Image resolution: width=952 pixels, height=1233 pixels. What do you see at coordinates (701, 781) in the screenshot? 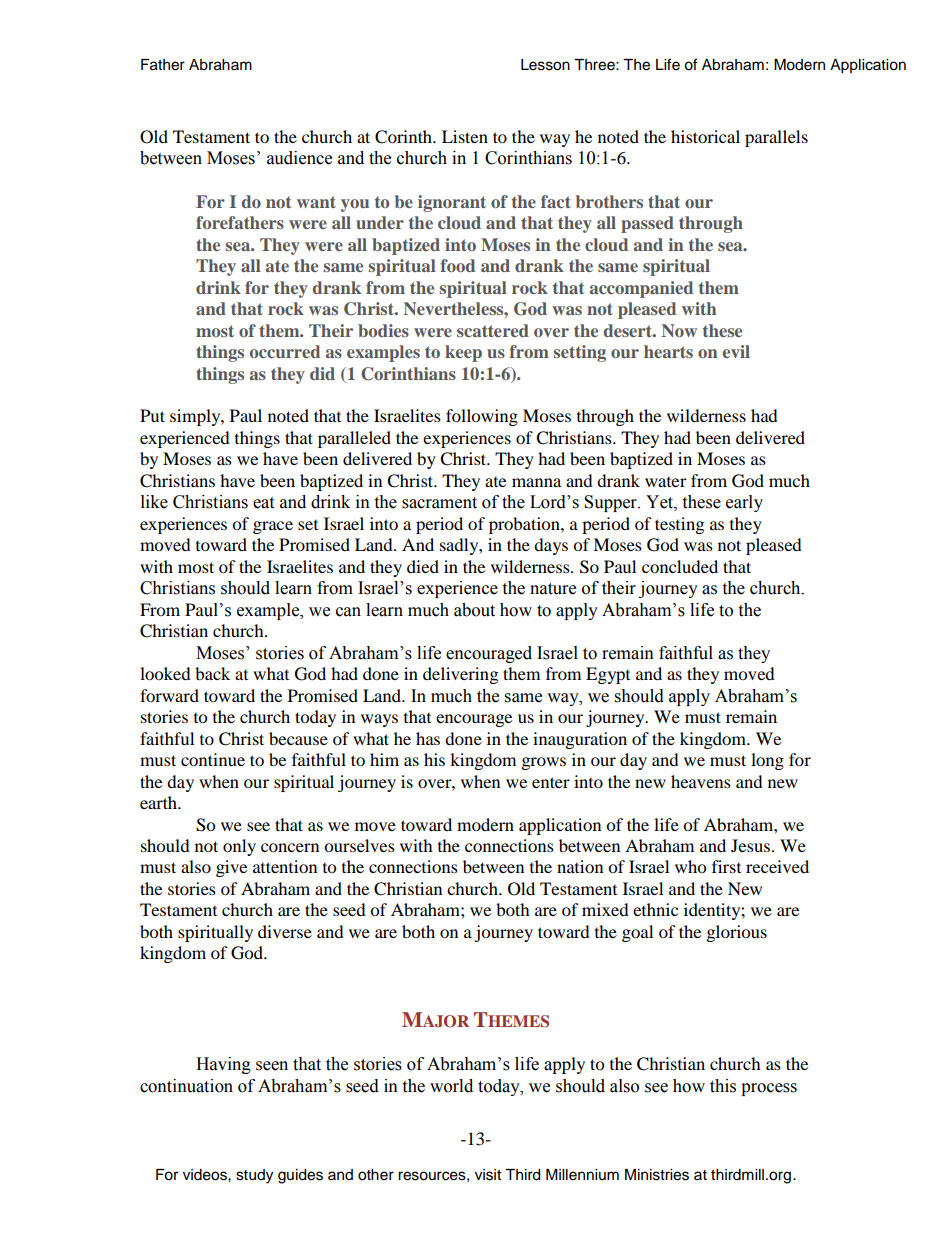
I see `heavens` at bounding box center [701, 781].
